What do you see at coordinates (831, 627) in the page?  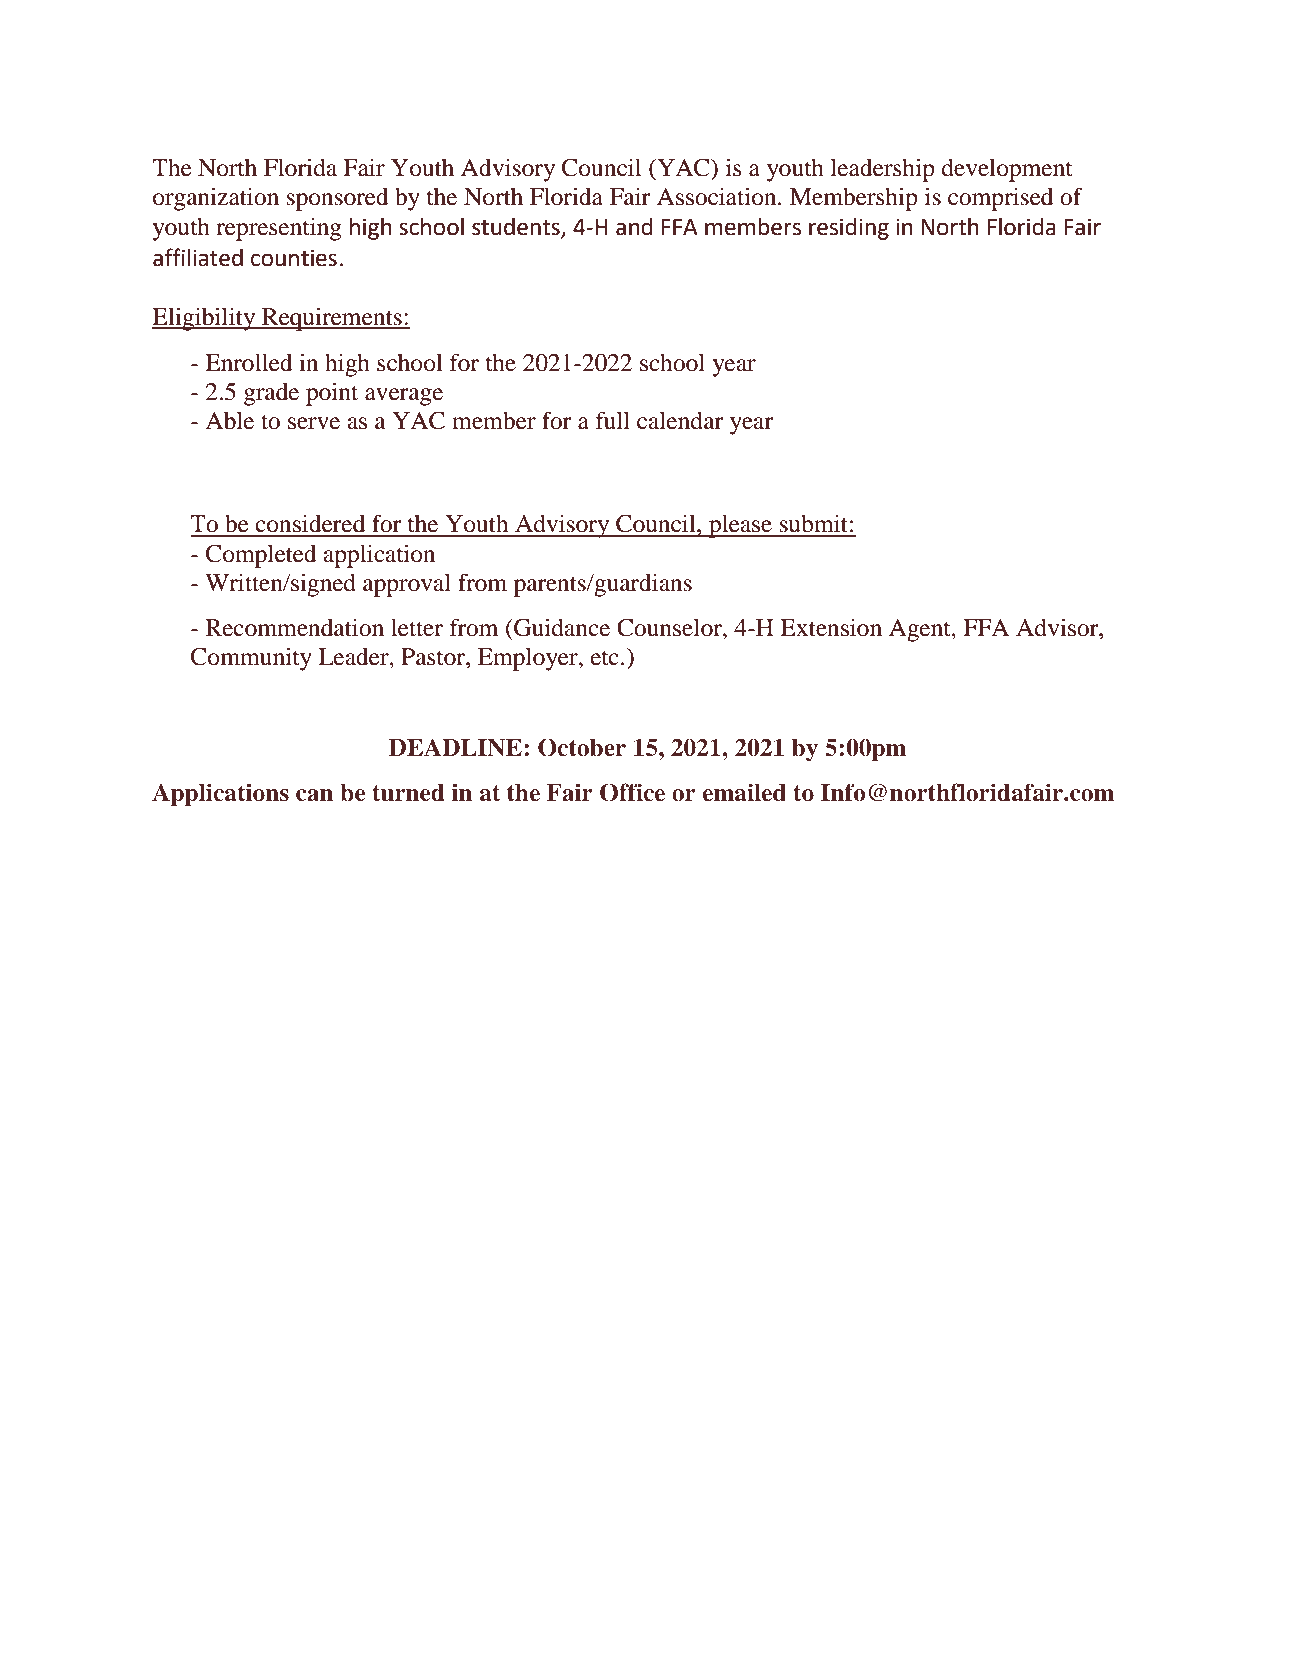 I see `Extension` at bounding box center [831, 627].
